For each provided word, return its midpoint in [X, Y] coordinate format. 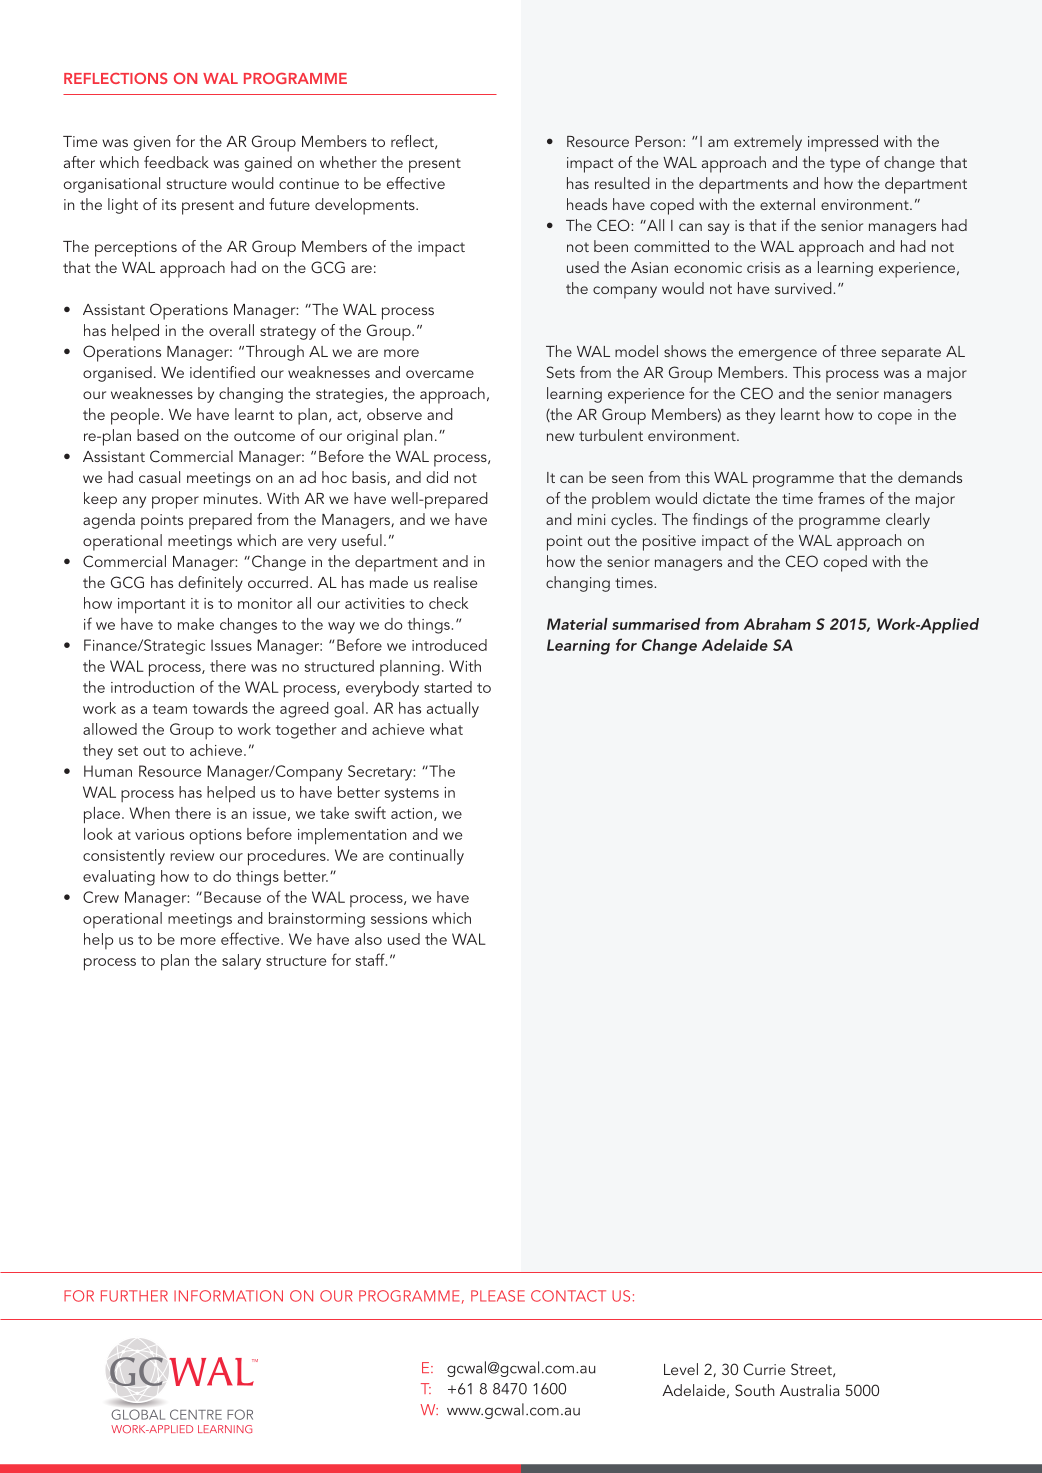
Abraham [777, 624]
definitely [210, 584]
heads [587, 204]
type [845, 165]
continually [426, 857]
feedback [176, 162]
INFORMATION [228, 1296]
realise [455, 582]
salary [241, 962]
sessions [399, 918]
